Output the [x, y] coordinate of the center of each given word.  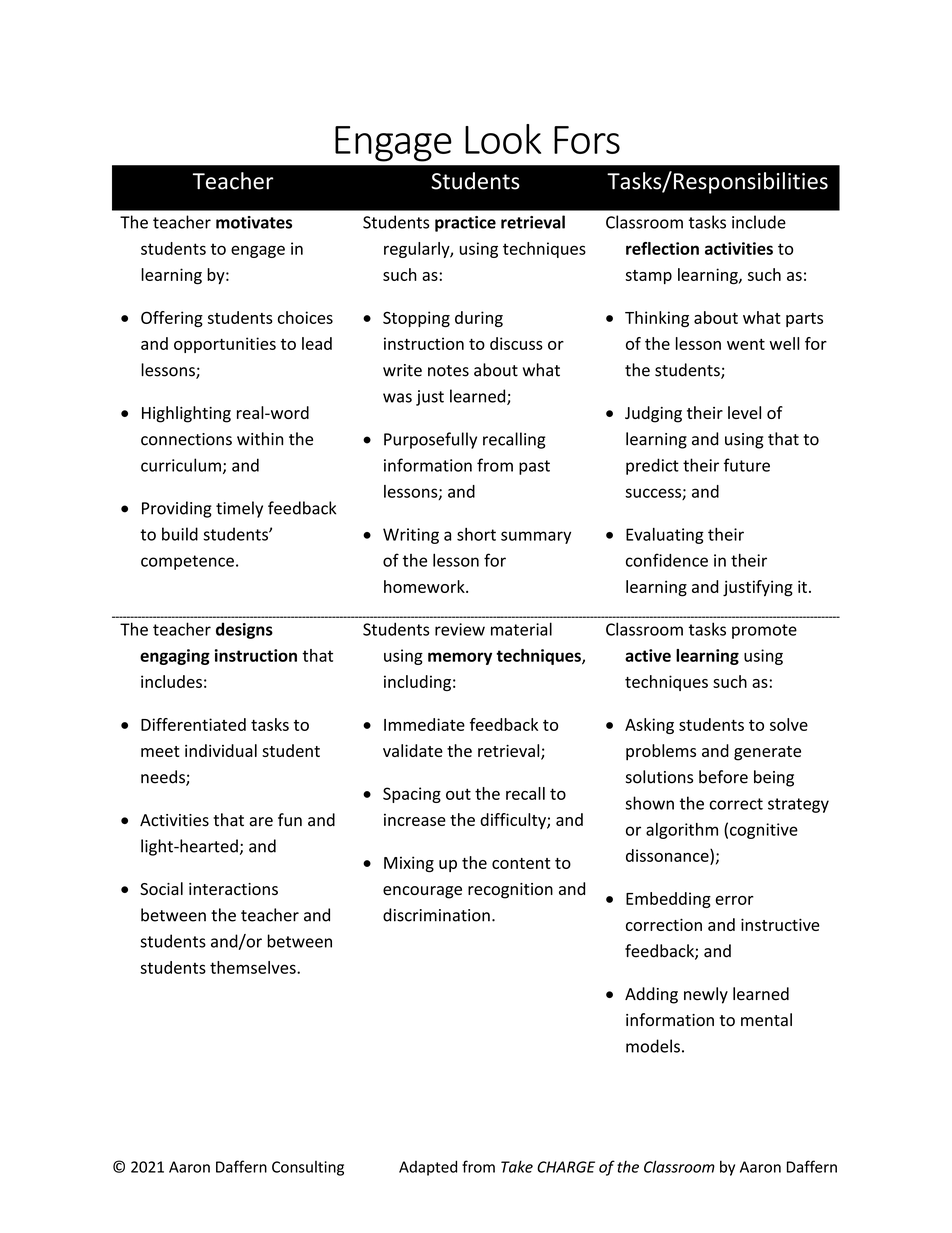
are [261, 822]
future [747, 465]
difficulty [514, 821]
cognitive [764, 831]
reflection [662, 248]
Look [503, 139]
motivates [254, 222]
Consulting [308, 1168]
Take [517, 1166]
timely [239, 509]
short [476, 534]
